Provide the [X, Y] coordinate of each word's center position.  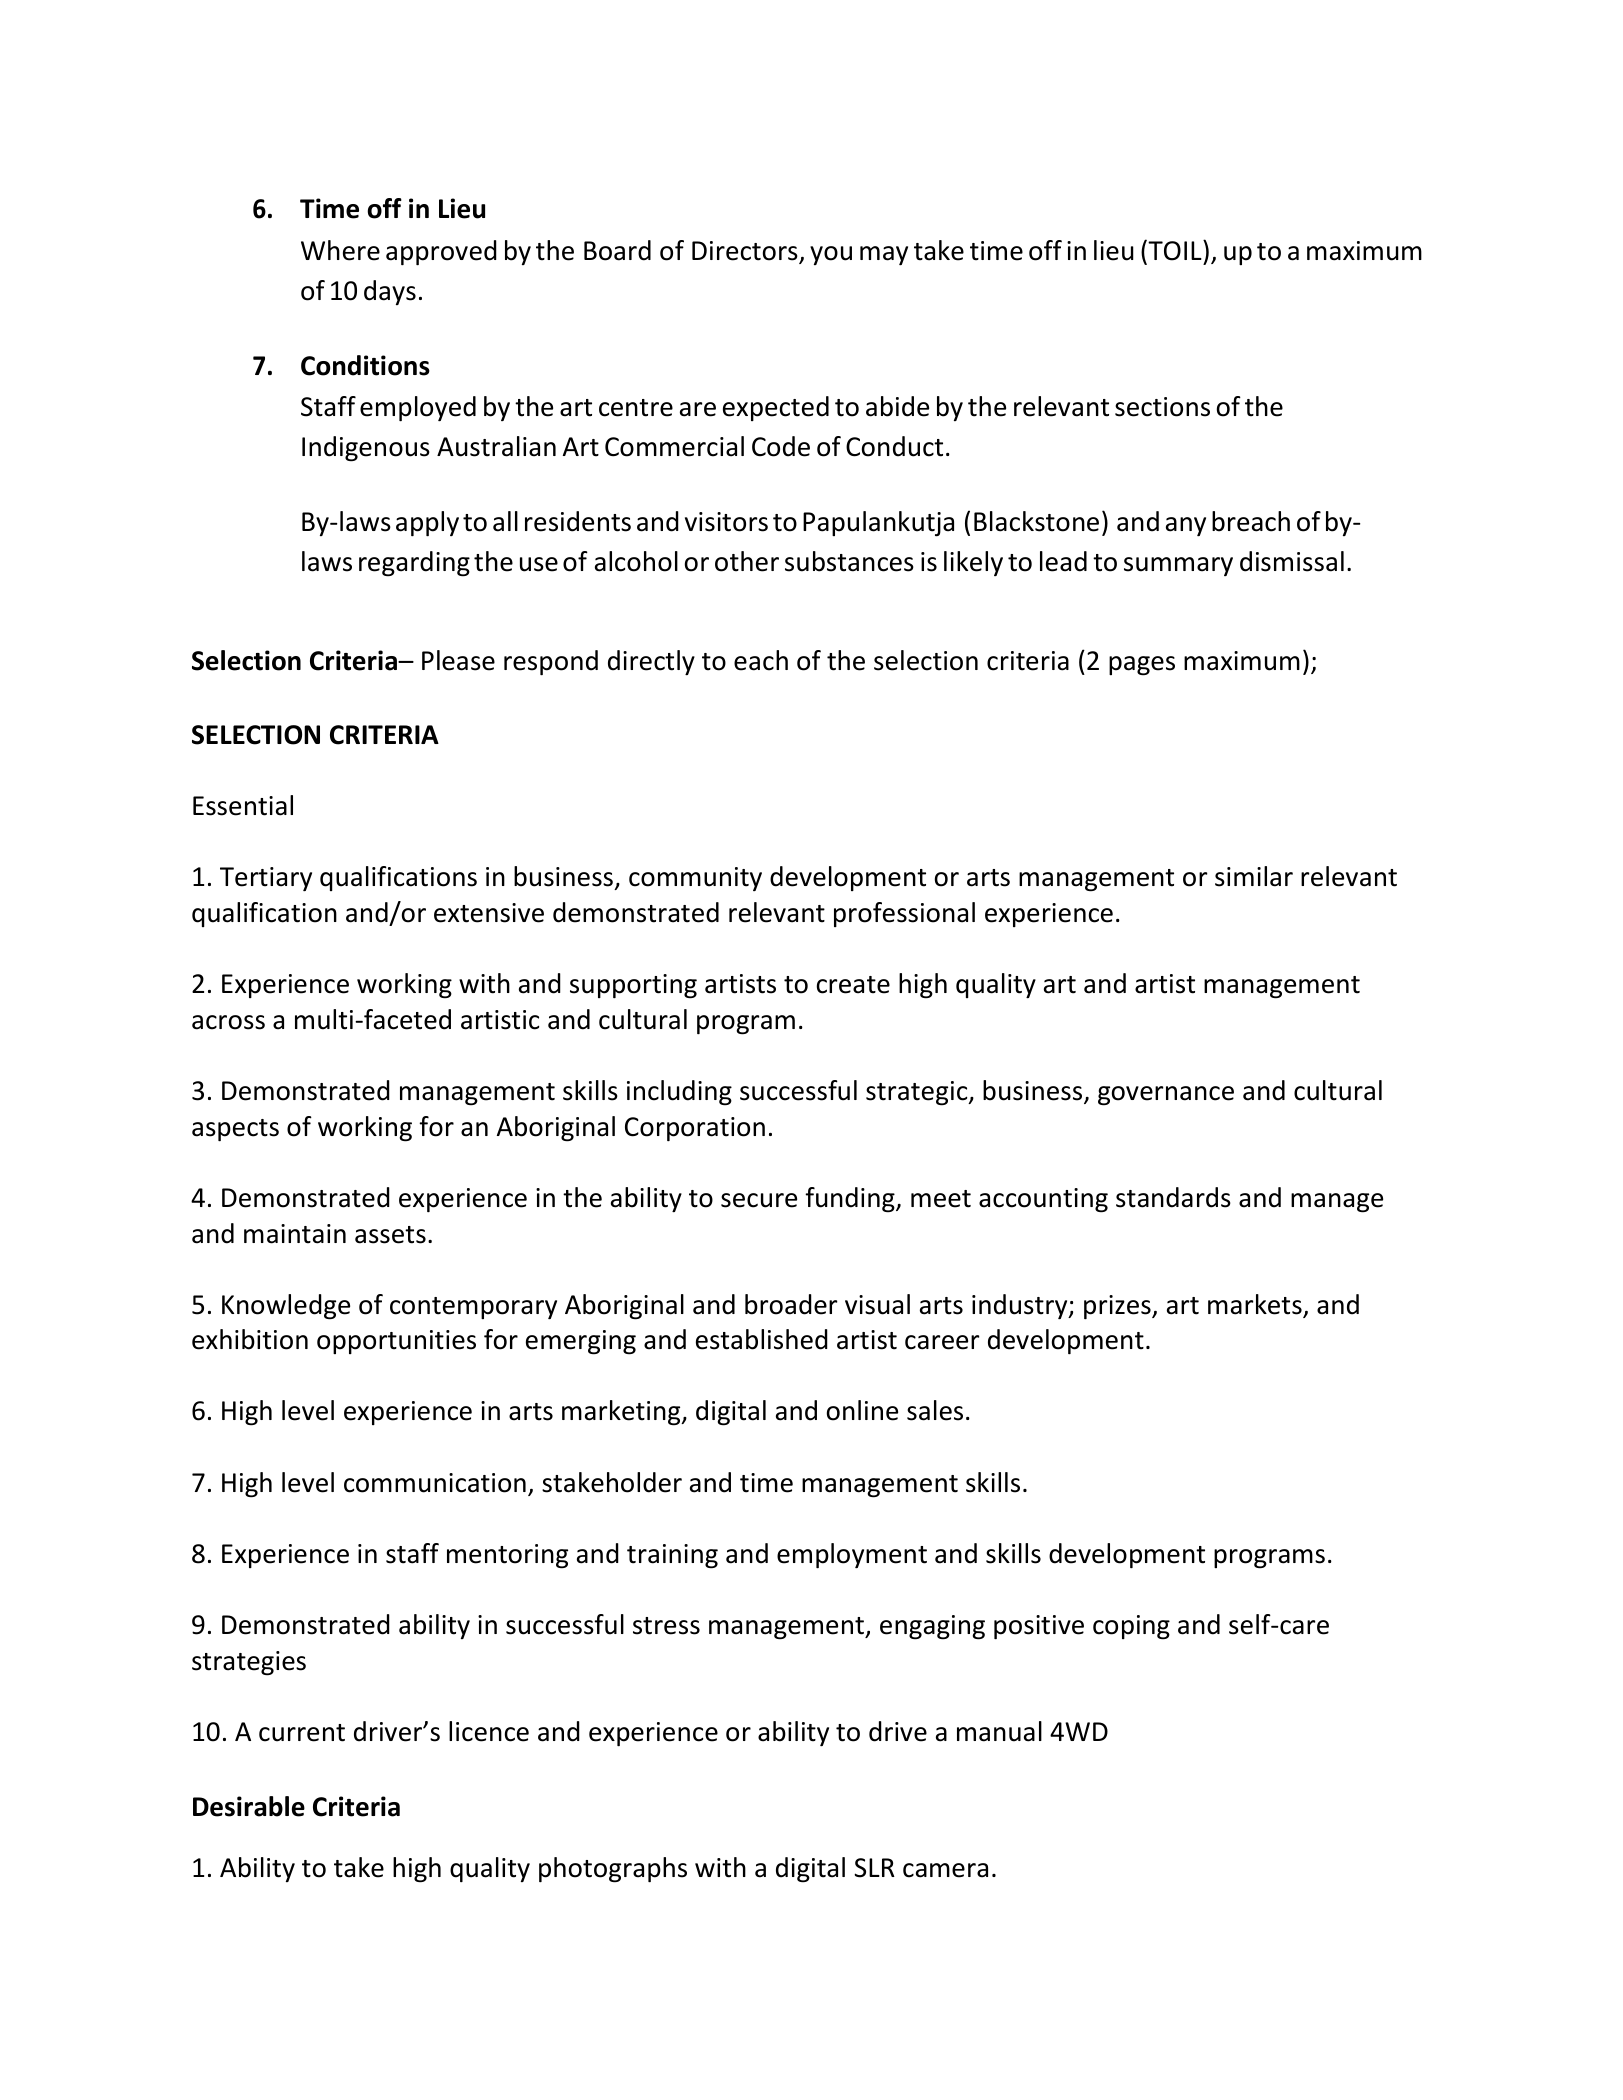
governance [1166, 1096]
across [228, 1022]
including [679, 1093]
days [390, 292]
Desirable [249, 1806]
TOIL [1175, 250]
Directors [746, 252]
